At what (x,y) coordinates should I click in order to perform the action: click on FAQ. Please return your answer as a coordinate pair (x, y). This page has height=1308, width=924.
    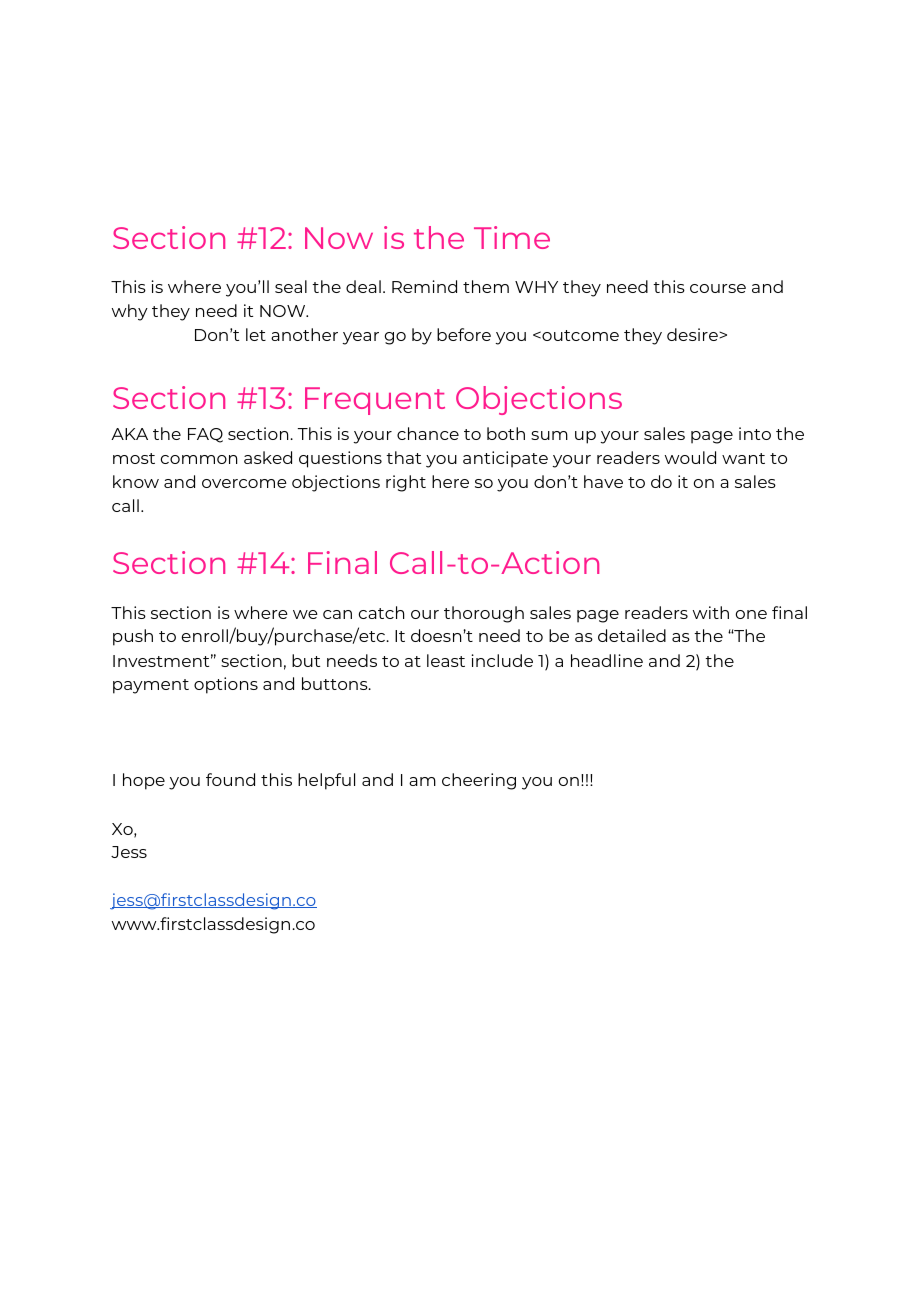
    Looking at the image, I should click on (205, 435).
